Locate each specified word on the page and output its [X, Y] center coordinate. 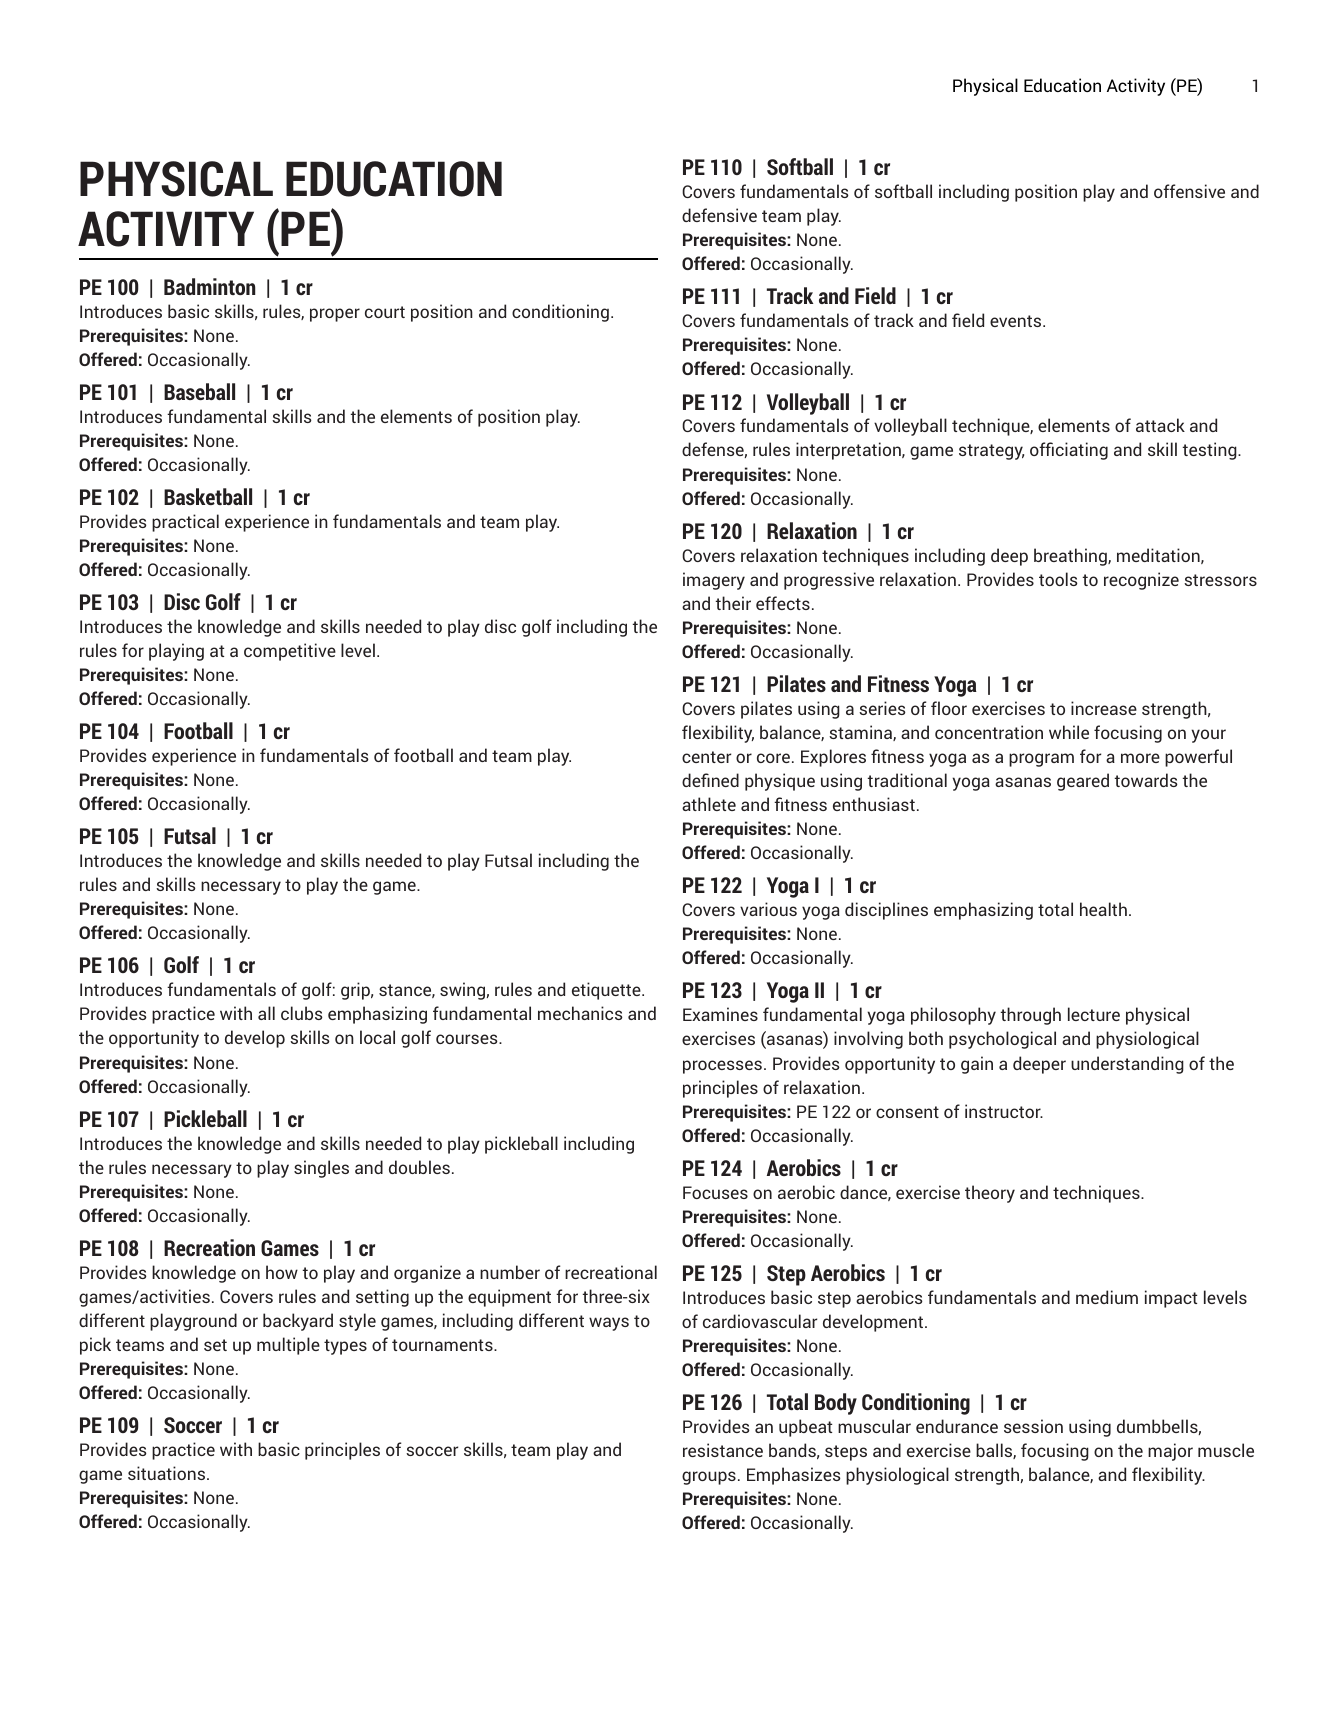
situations [168, 1473]
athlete [709, 804]
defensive [719, 215]
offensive [1189, 191]
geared [1083, 782]
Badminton [210, 286]
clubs [302, 1013]
